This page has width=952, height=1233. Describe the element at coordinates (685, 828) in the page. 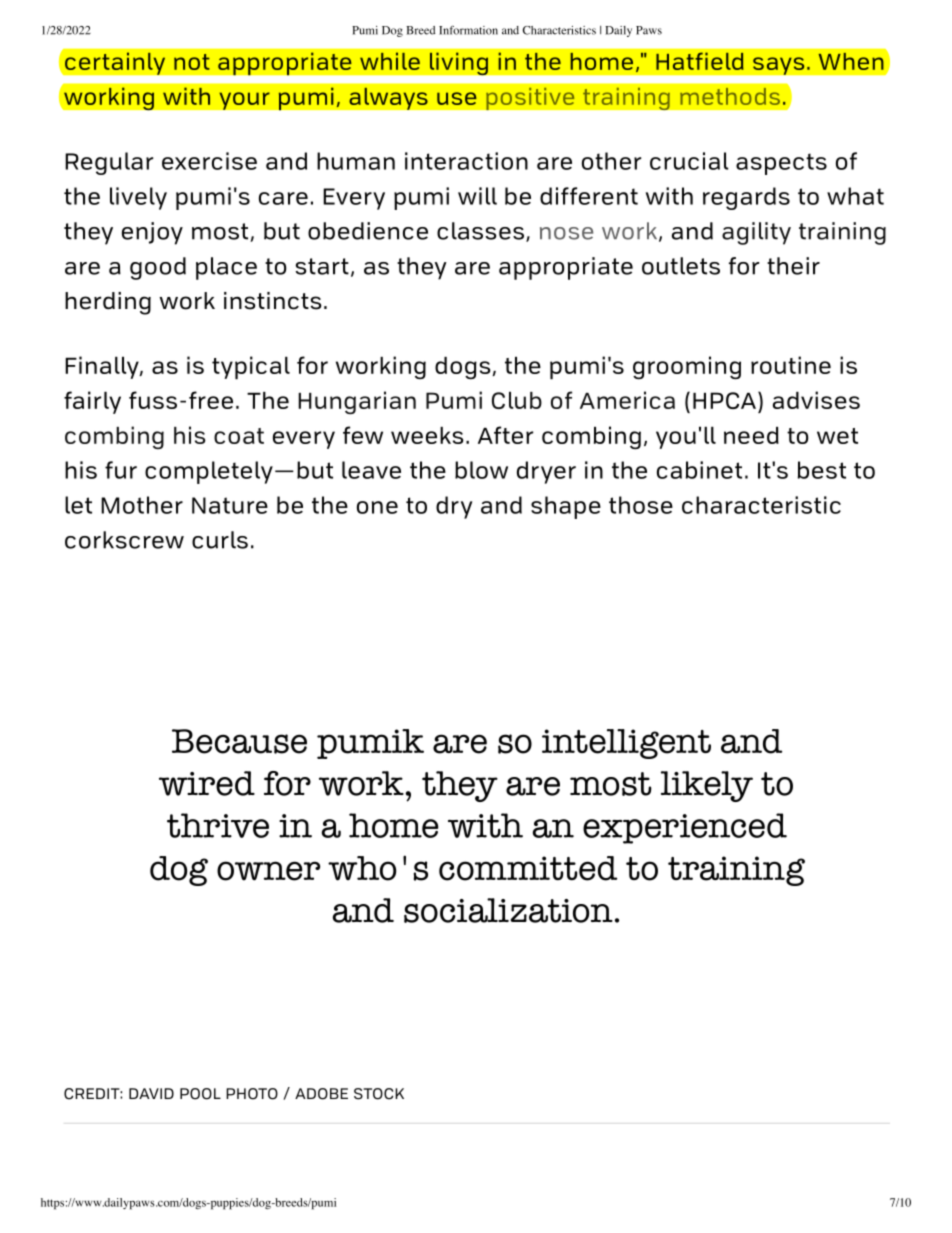

I see `experienced` at that location.
